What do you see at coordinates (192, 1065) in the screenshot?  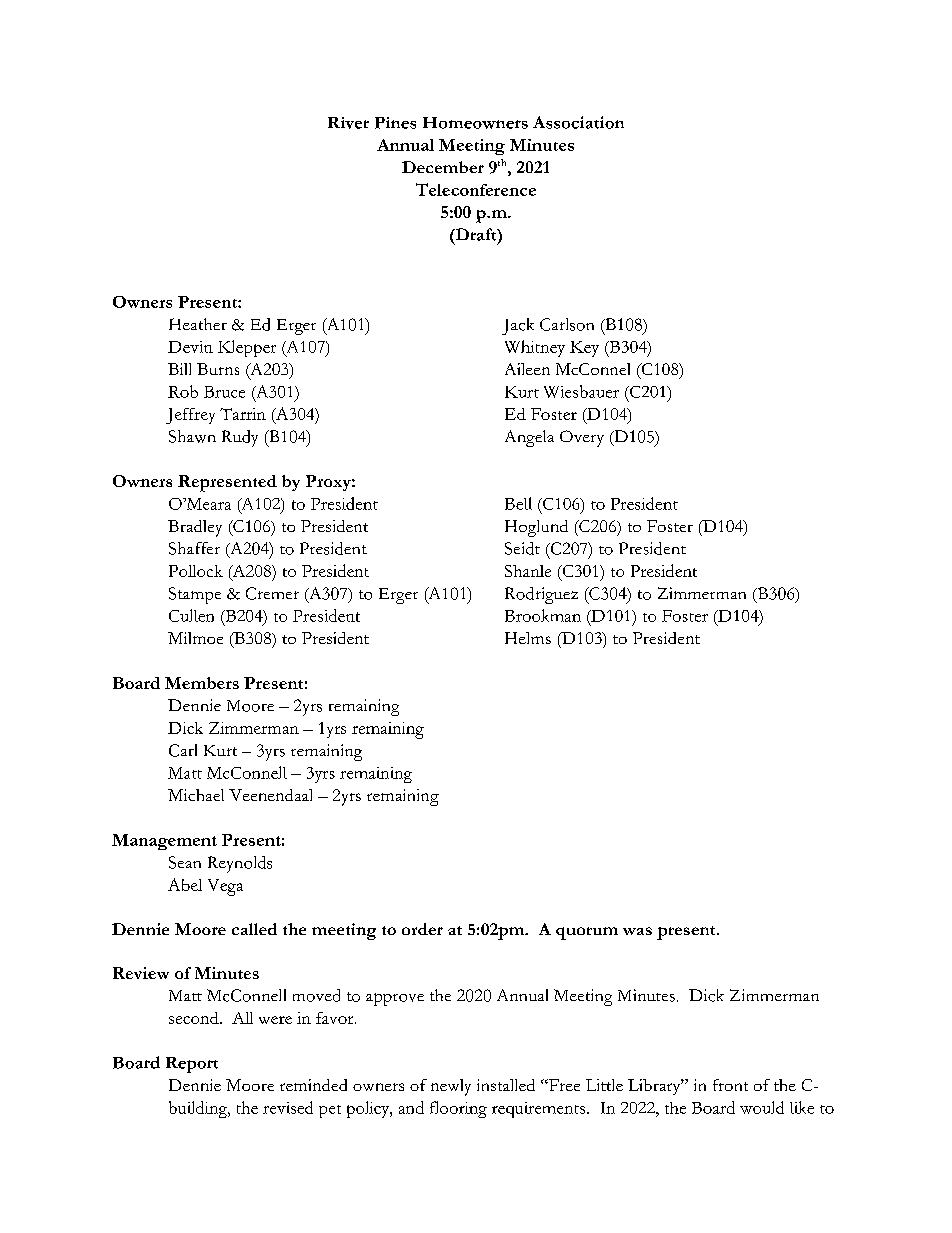 I see `Report` at bounding box center [192, 1065].
